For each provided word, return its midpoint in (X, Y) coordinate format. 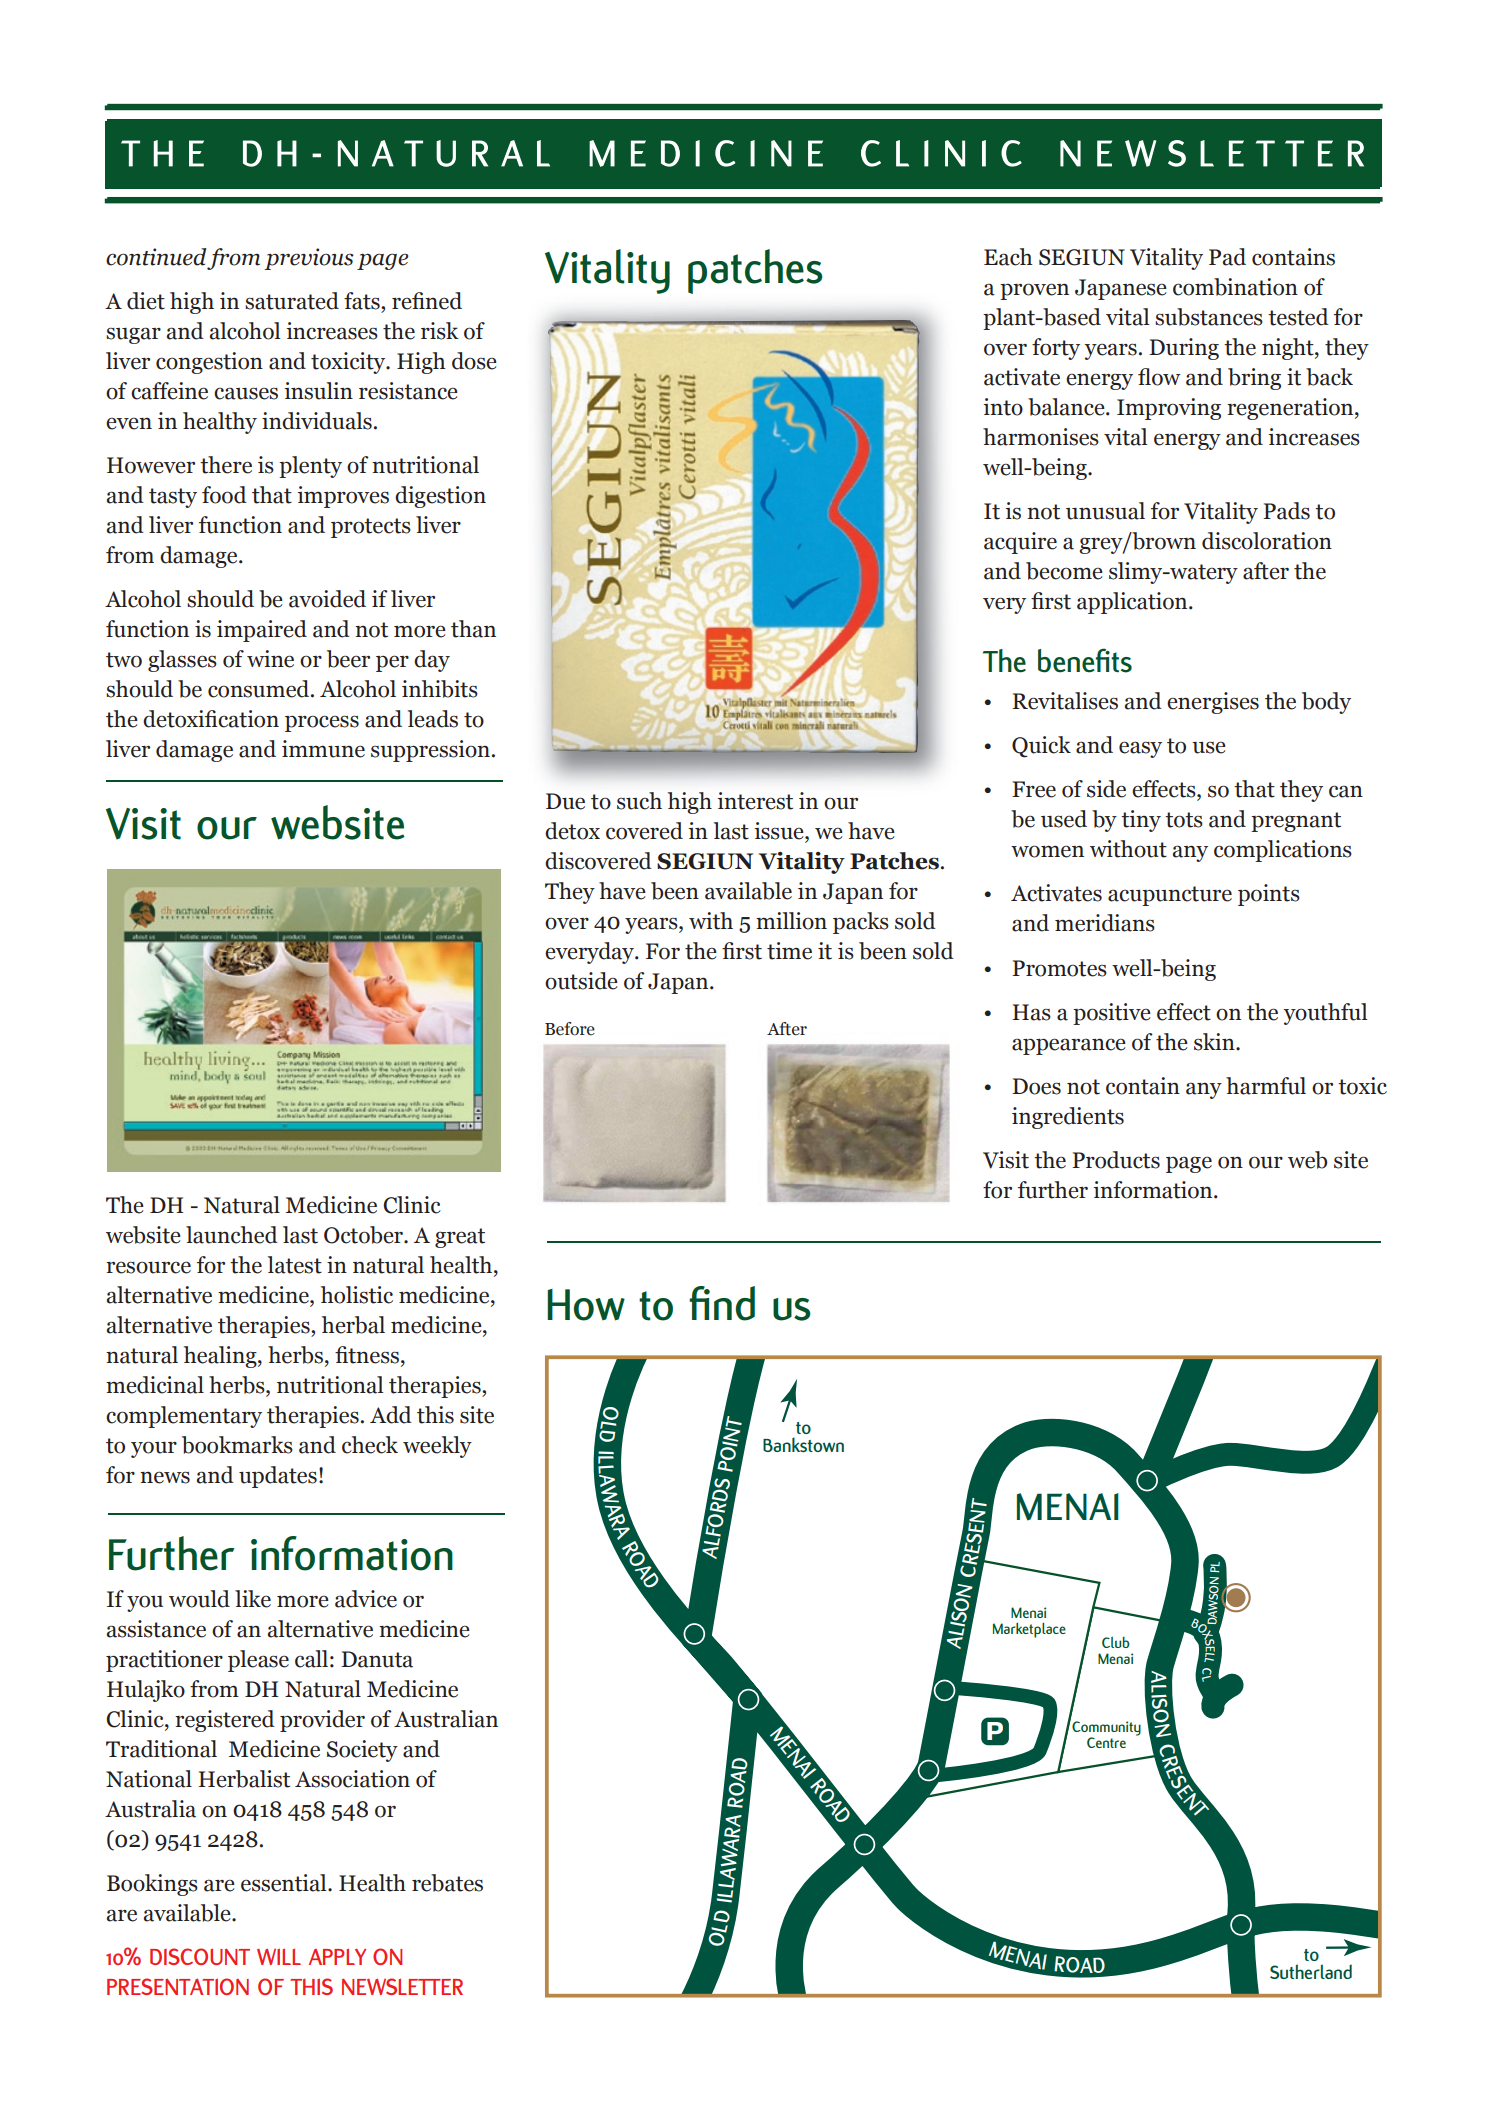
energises (1213, 703)
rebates (447, 1883)
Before (570, 1029)
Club (1116, 1642)
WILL (279, 1956)
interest (755, 801)
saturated (292, 301)
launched (232, 1235)
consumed (260, 689)
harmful (1266, 1086)
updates (278, 1477)
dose (474, 361)
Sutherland (1311, 1971)
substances (1209, 317)
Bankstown (803, 1444)
